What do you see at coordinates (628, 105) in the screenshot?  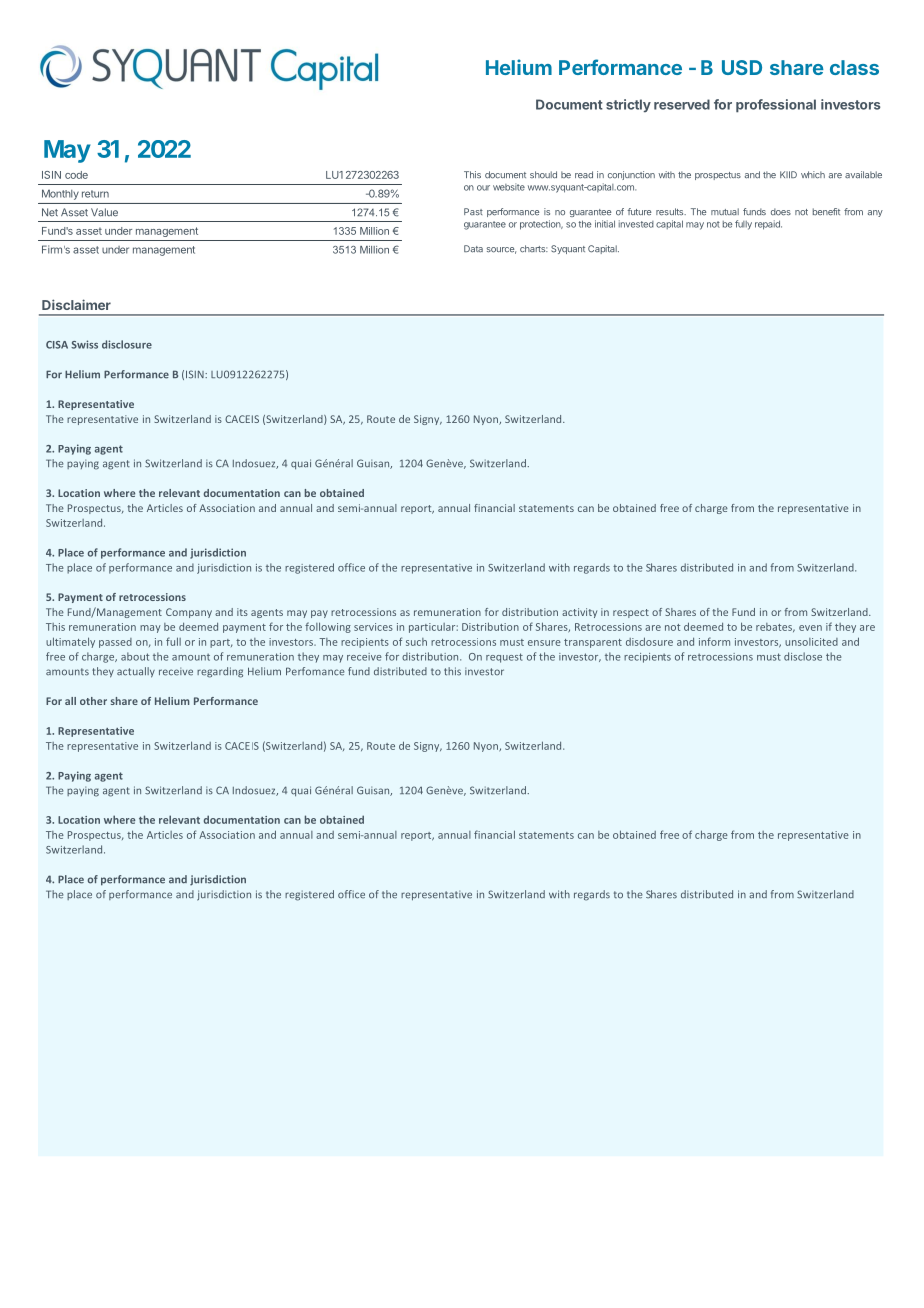 I see `strictly` at bounding box center [628, 105].
